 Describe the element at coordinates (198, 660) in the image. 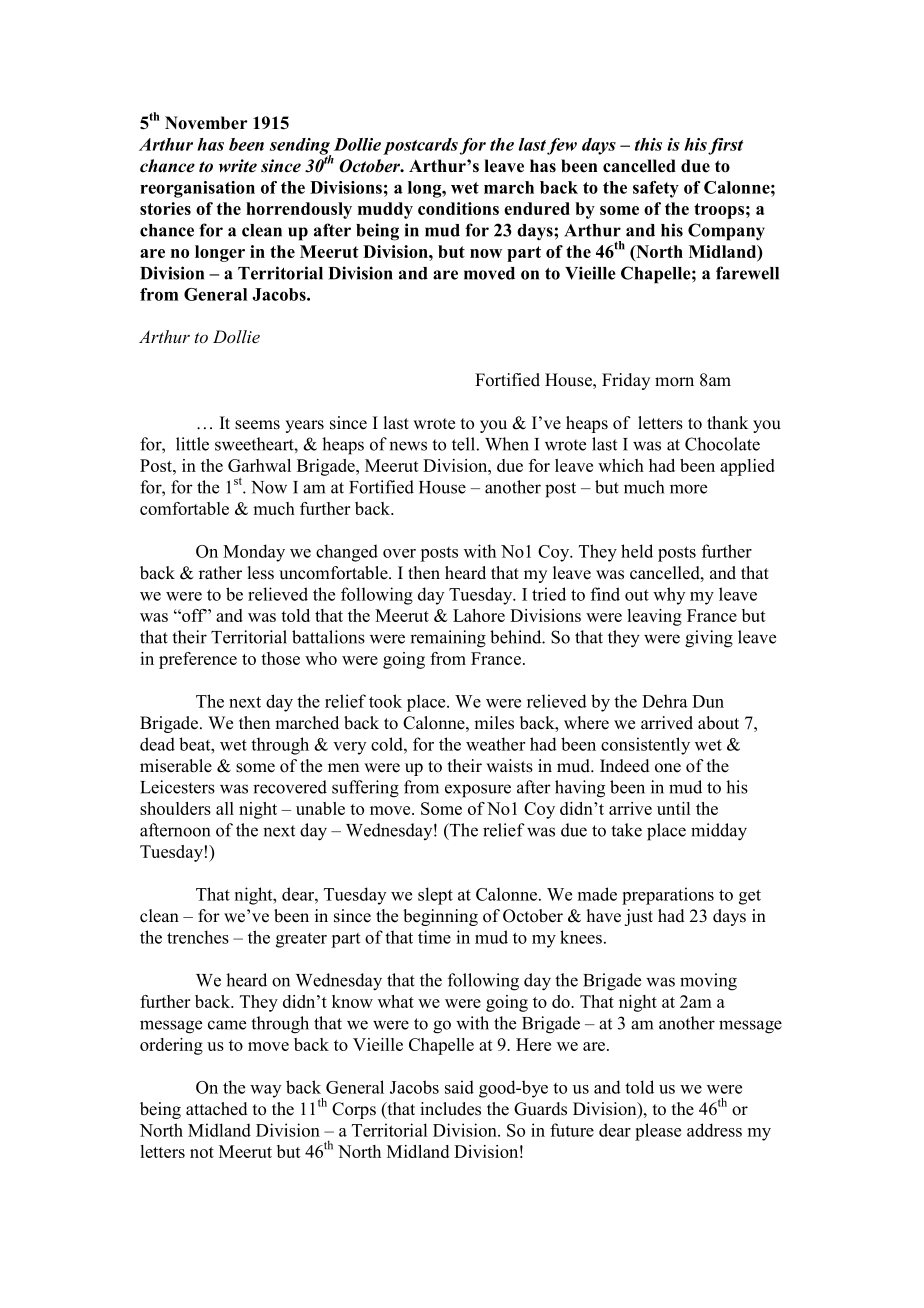

I see `preference` at that location.
